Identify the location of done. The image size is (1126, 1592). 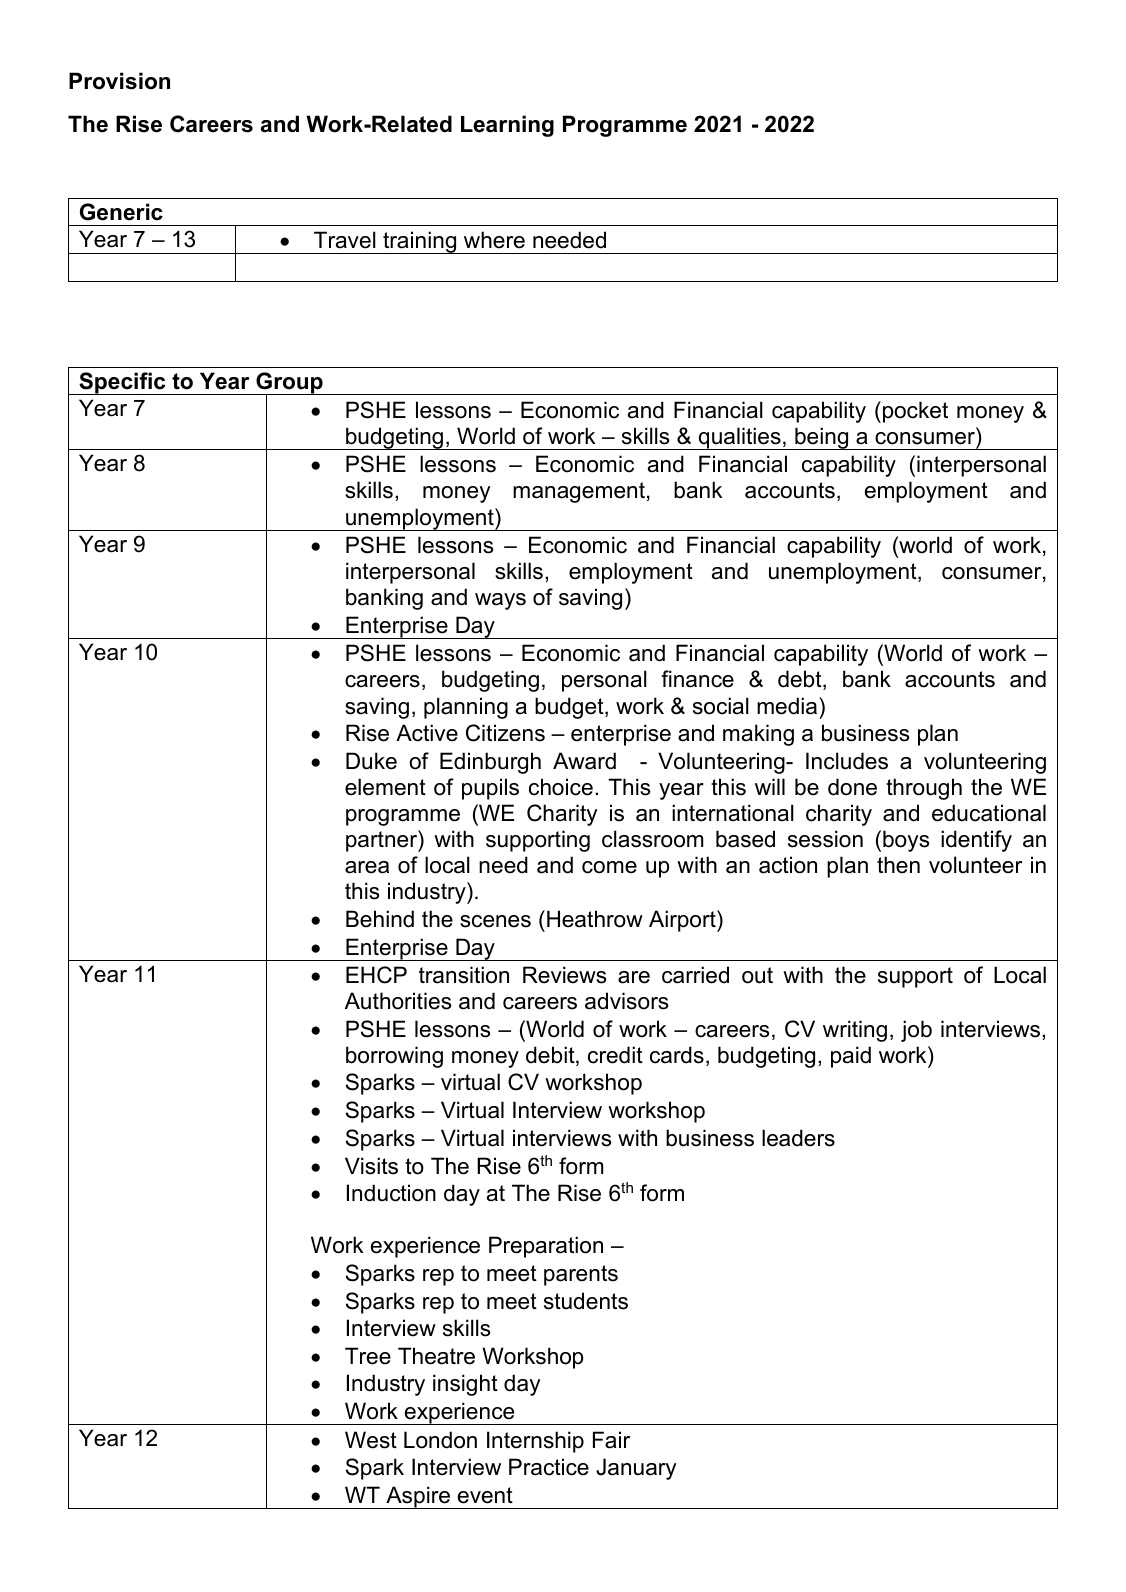
(852, 787).
